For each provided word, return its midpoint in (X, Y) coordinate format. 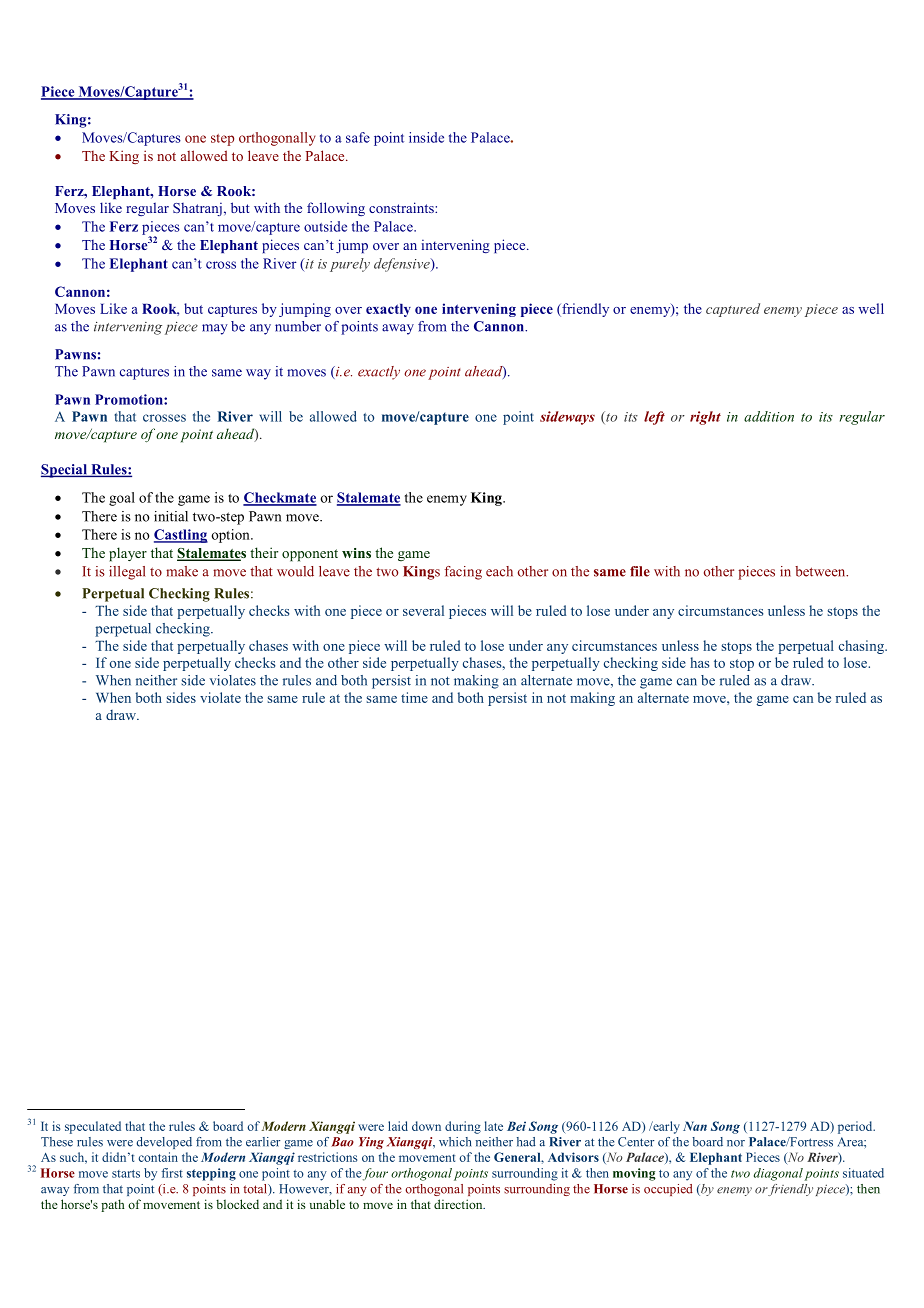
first (172, 1173)
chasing (863, 647)
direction (459, 1204)
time (414, 697)
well (871, 308)
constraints (402, 207)
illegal (127, 573)
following (336, 209)
